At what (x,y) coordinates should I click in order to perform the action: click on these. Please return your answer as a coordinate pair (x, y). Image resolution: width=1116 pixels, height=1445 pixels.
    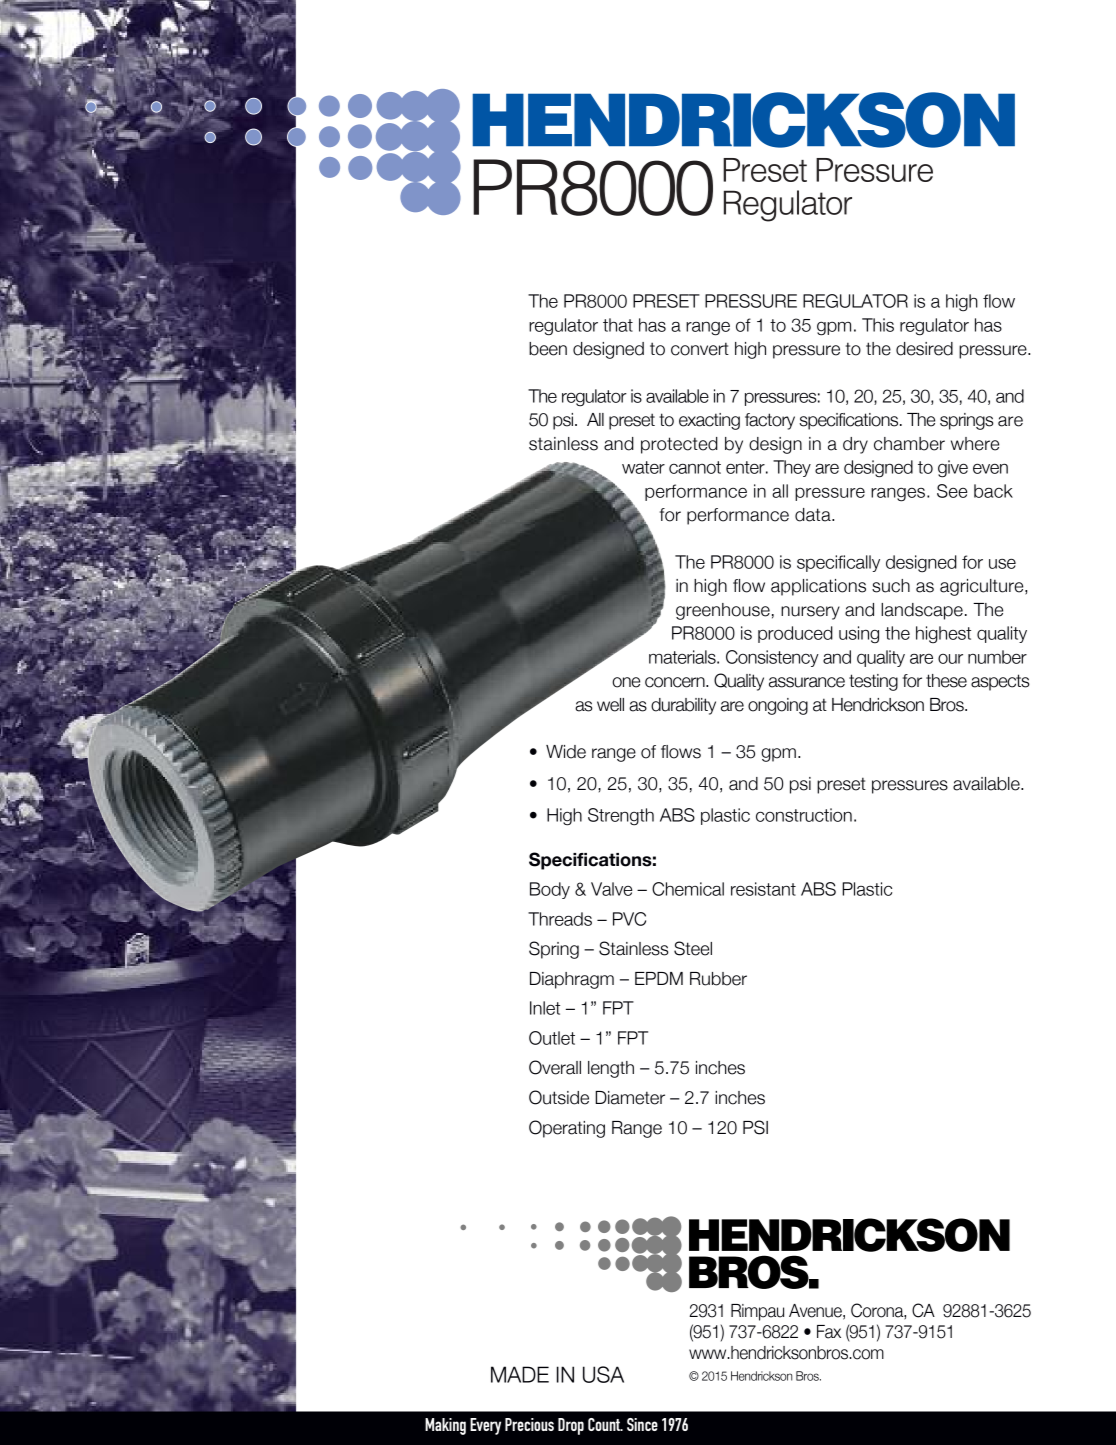
    Looking at the image, I should click on (946, 681).
